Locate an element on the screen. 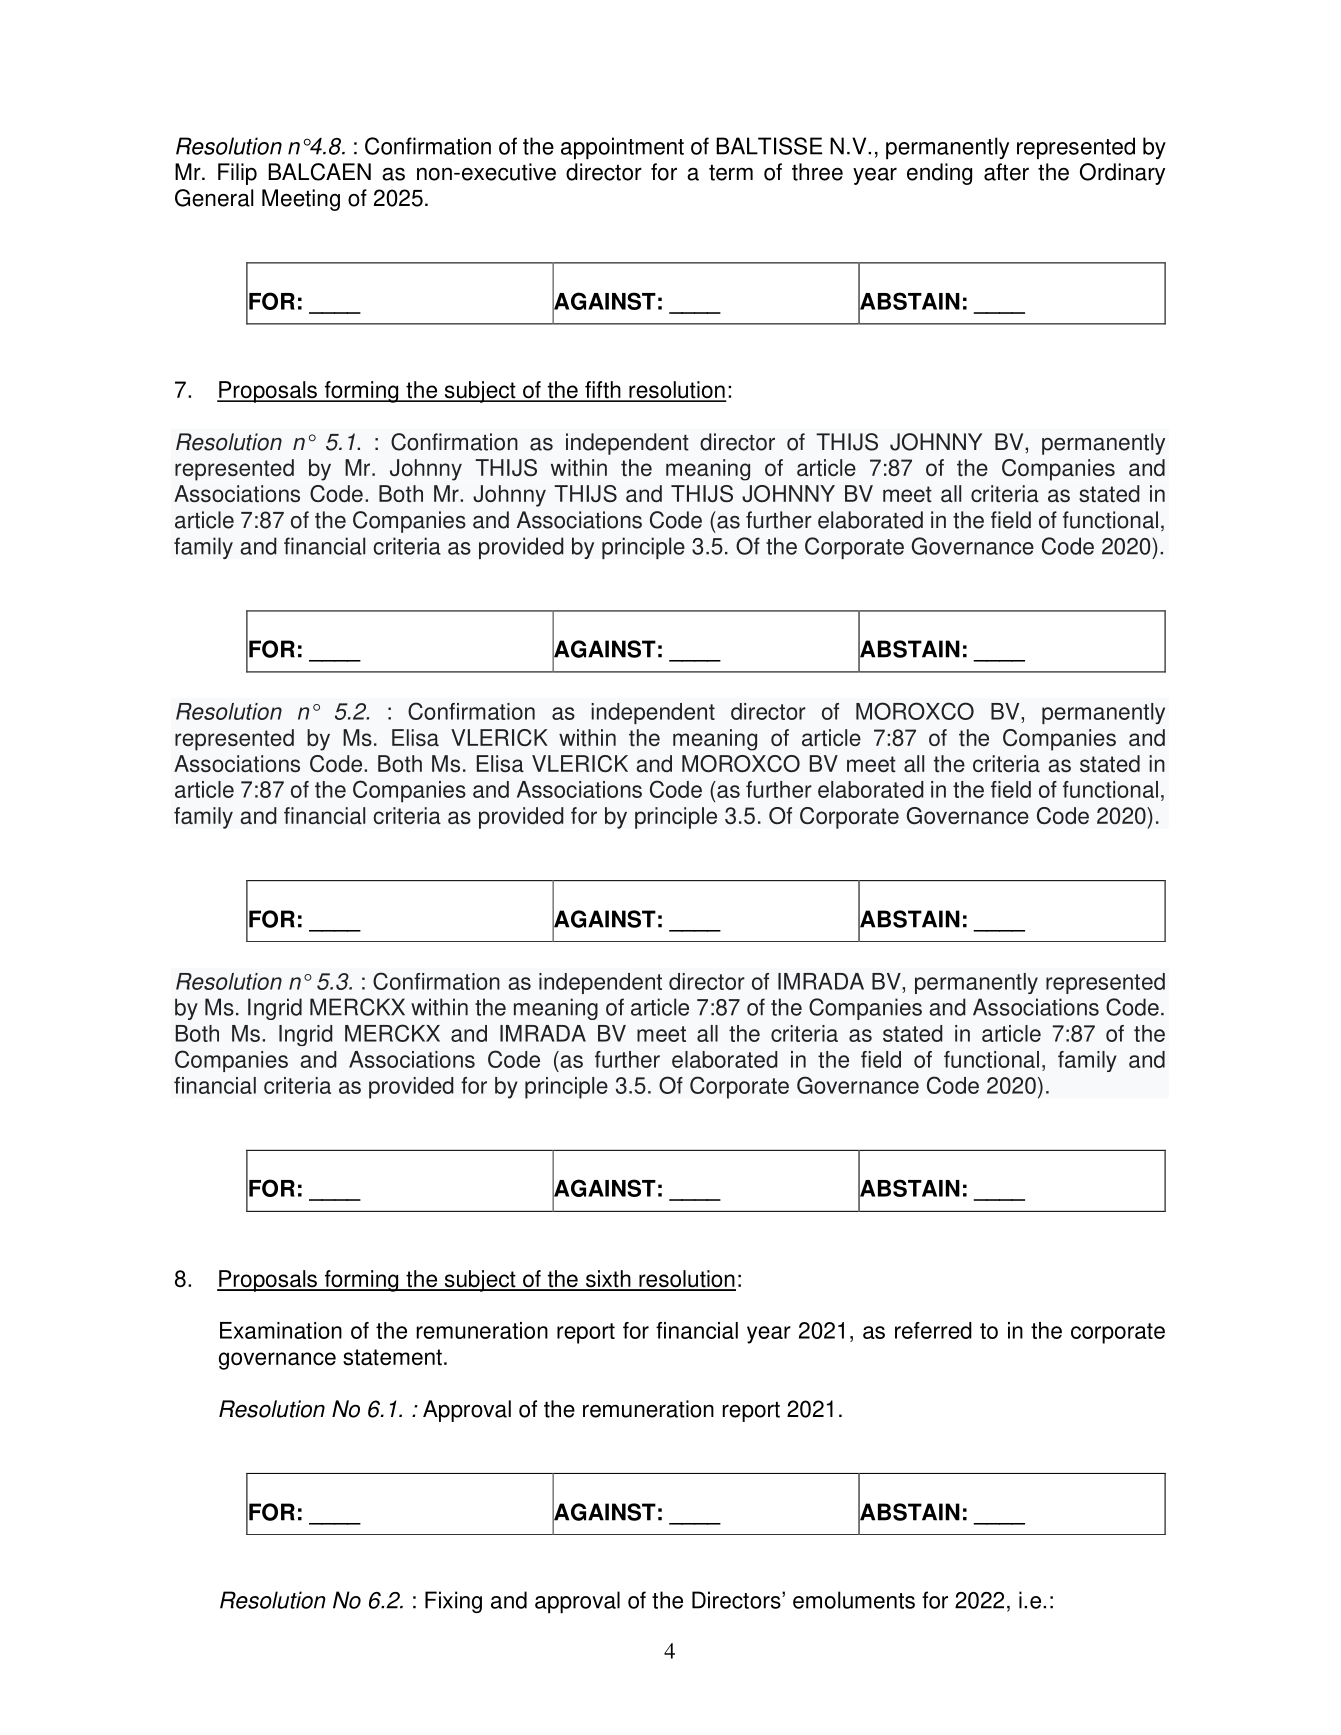  referred is located at coordinates (933, 1330).
